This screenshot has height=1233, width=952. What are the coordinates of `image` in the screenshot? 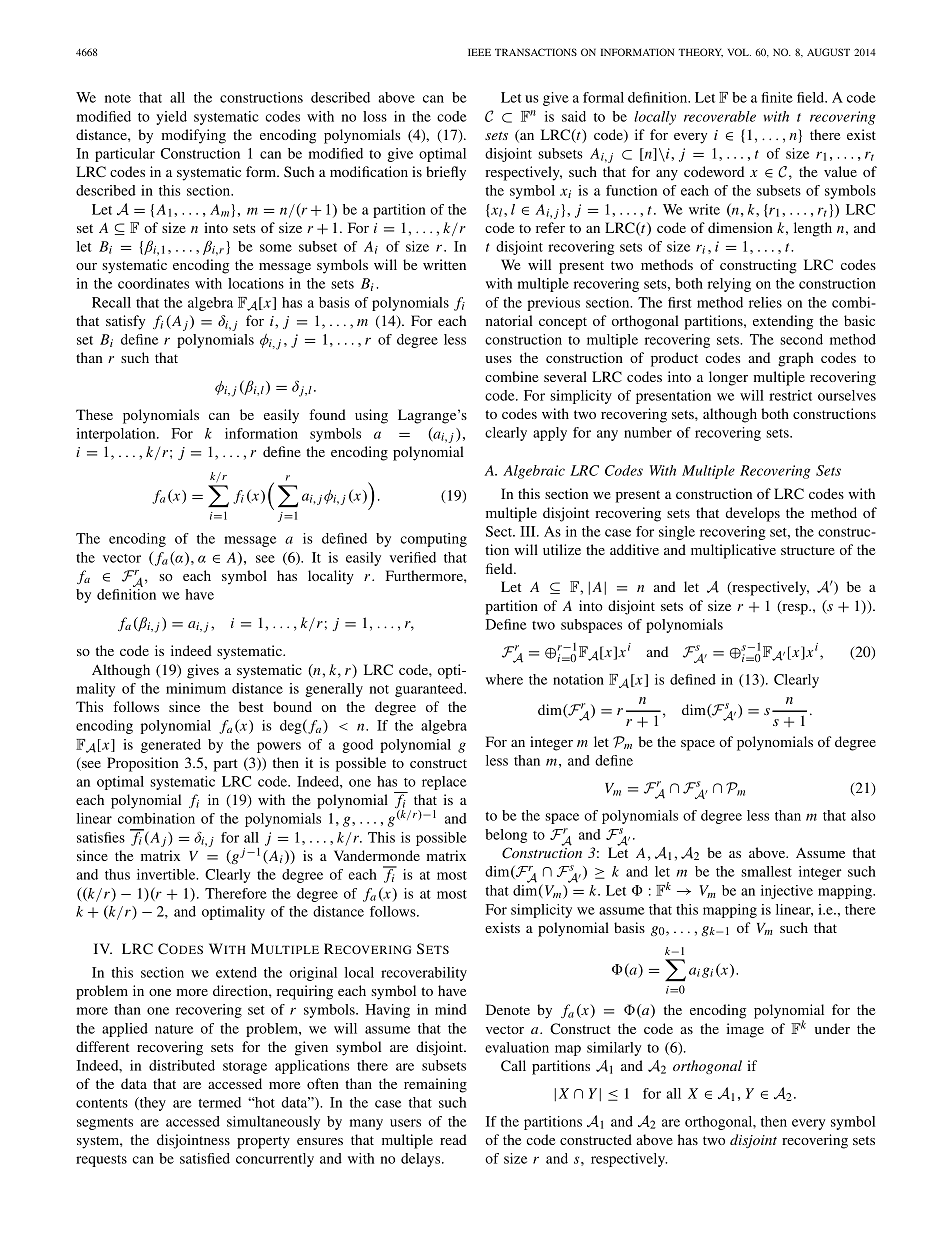 It's located at (745, 1030).
